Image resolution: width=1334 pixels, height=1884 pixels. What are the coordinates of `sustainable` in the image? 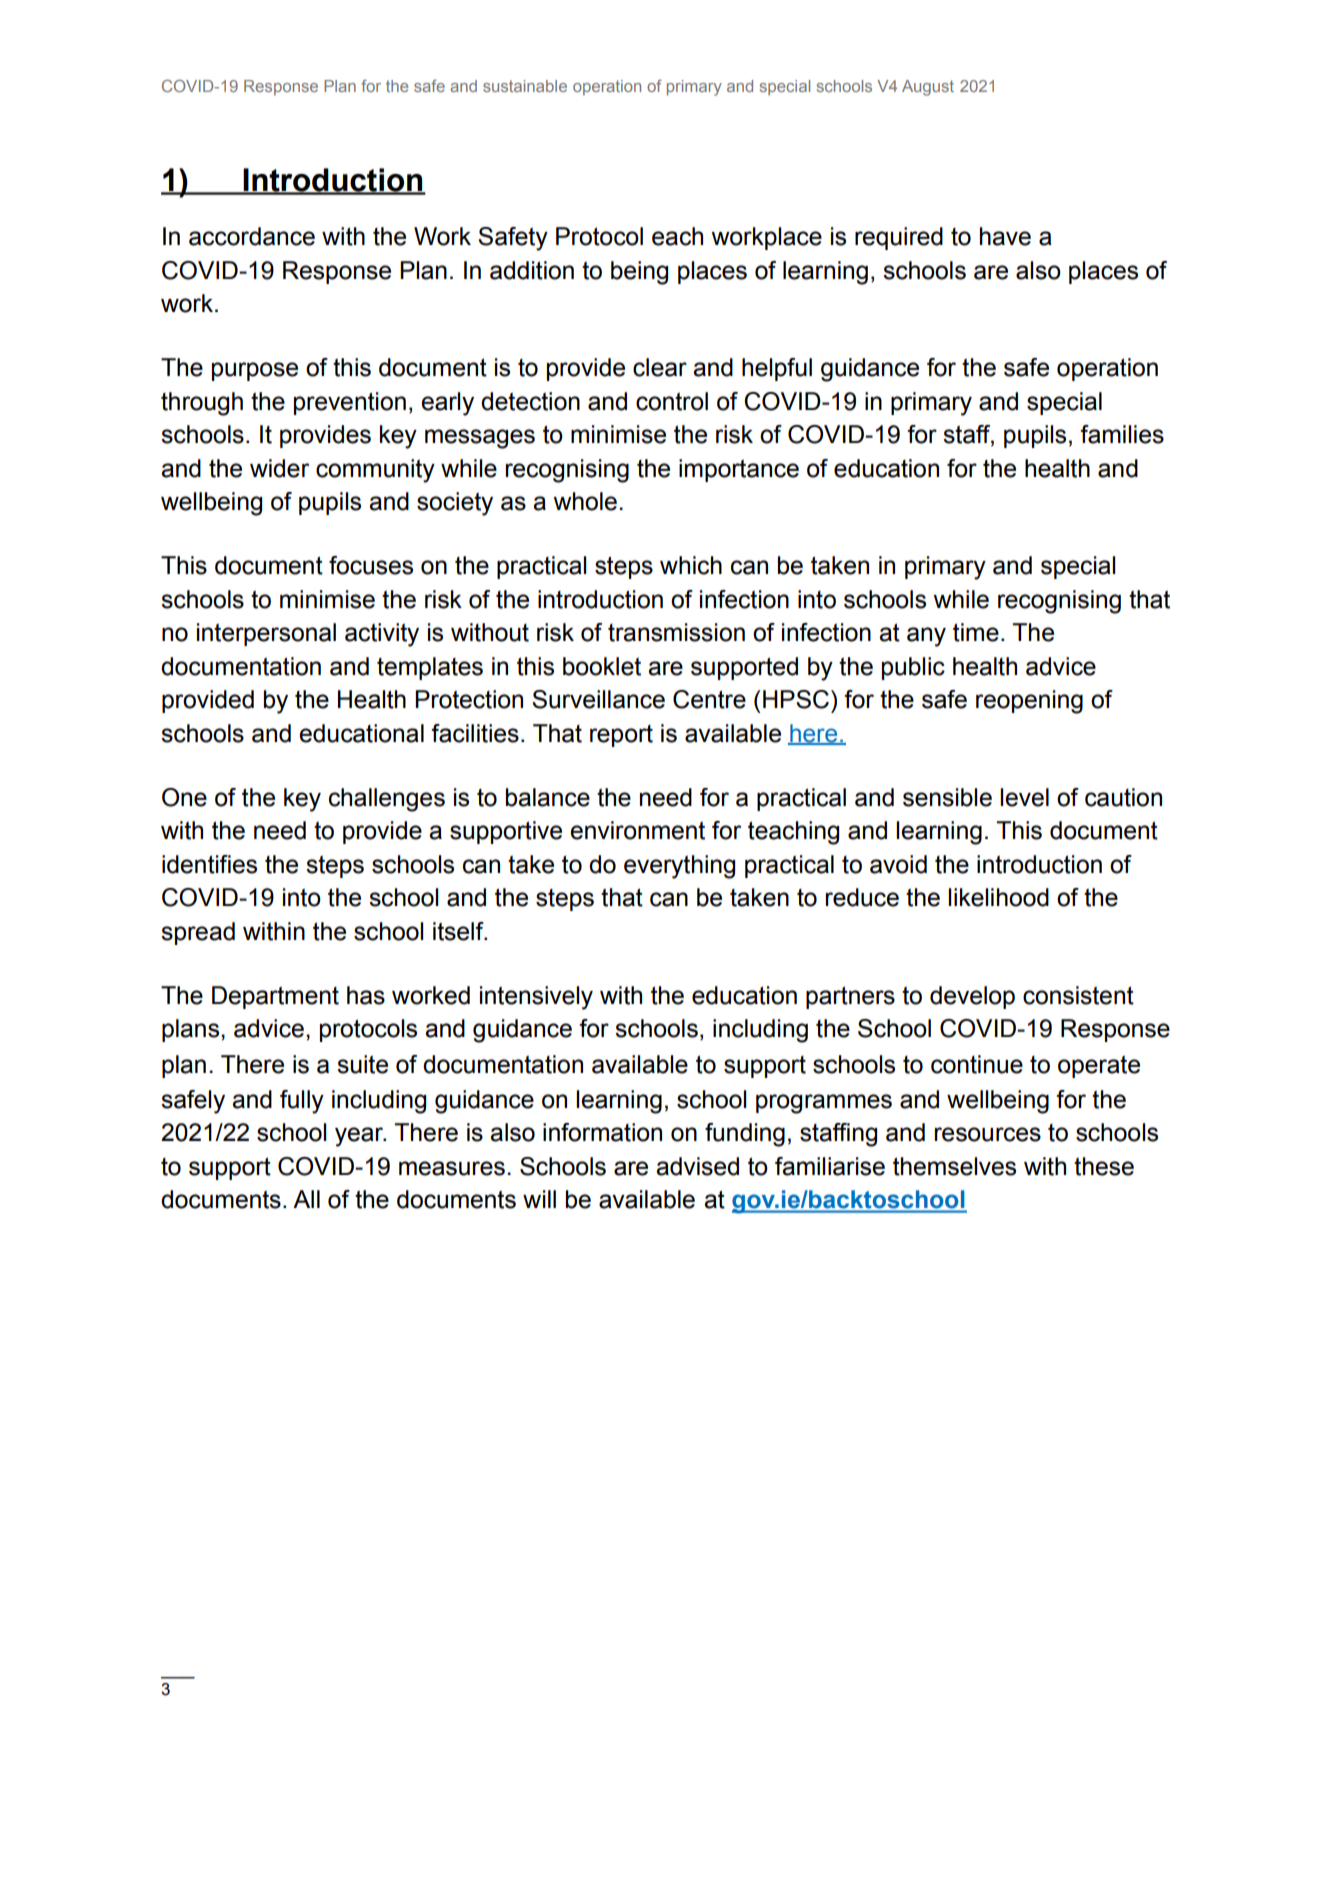 It's located at (525, 86).
